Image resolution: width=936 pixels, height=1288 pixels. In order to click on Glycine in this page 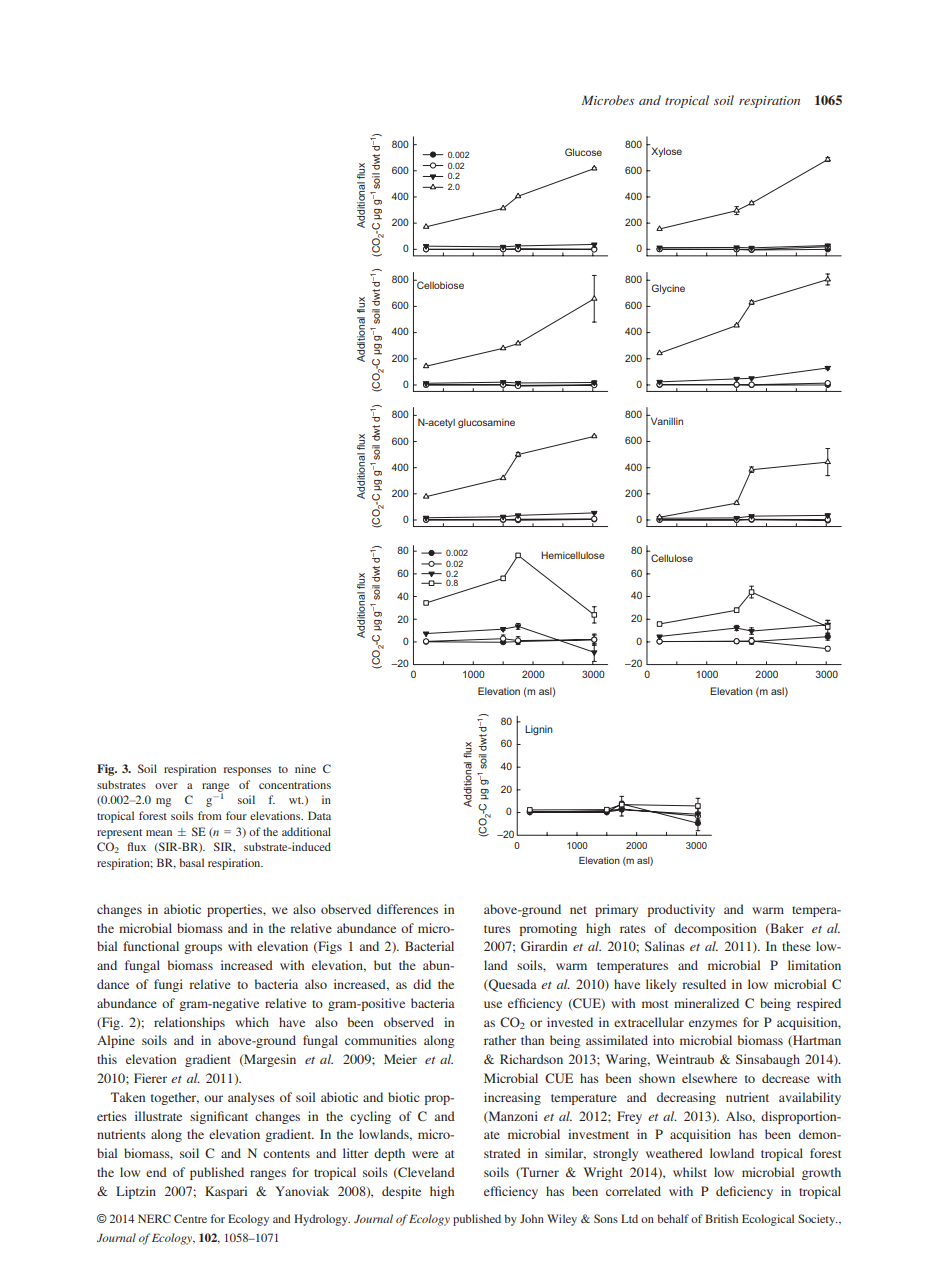, I will do `click(668, 289)`.
